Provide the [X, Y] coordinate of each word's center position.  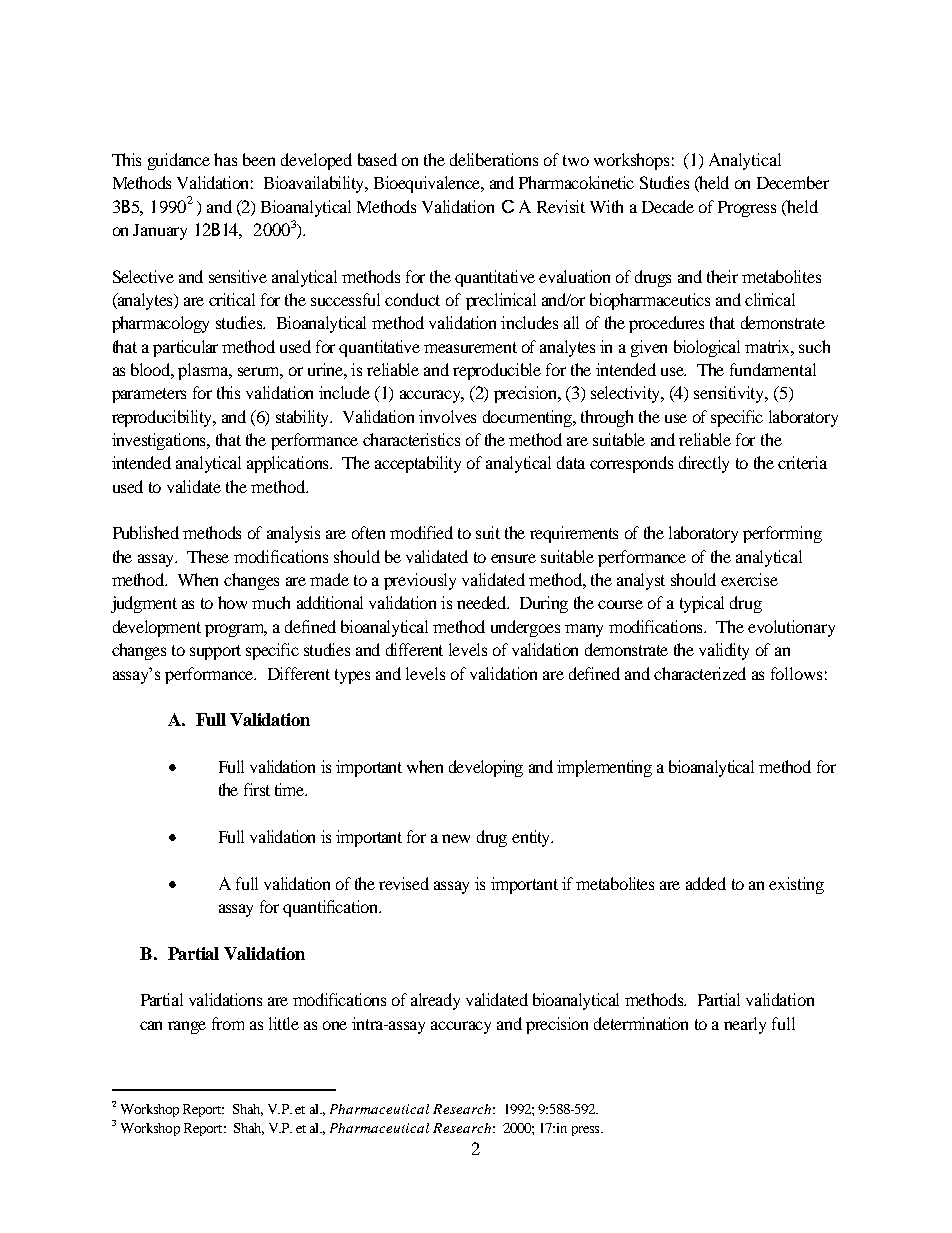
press [587, 1131]
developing [486, 768]
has [225, 159]
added [706, 883]
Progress [747, 209]
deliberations [494, 159]
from [228, 1023]
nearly [745, 1025]
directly [704, 464]
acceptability [418, 464]
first [257, 789]
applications [289, 464]
